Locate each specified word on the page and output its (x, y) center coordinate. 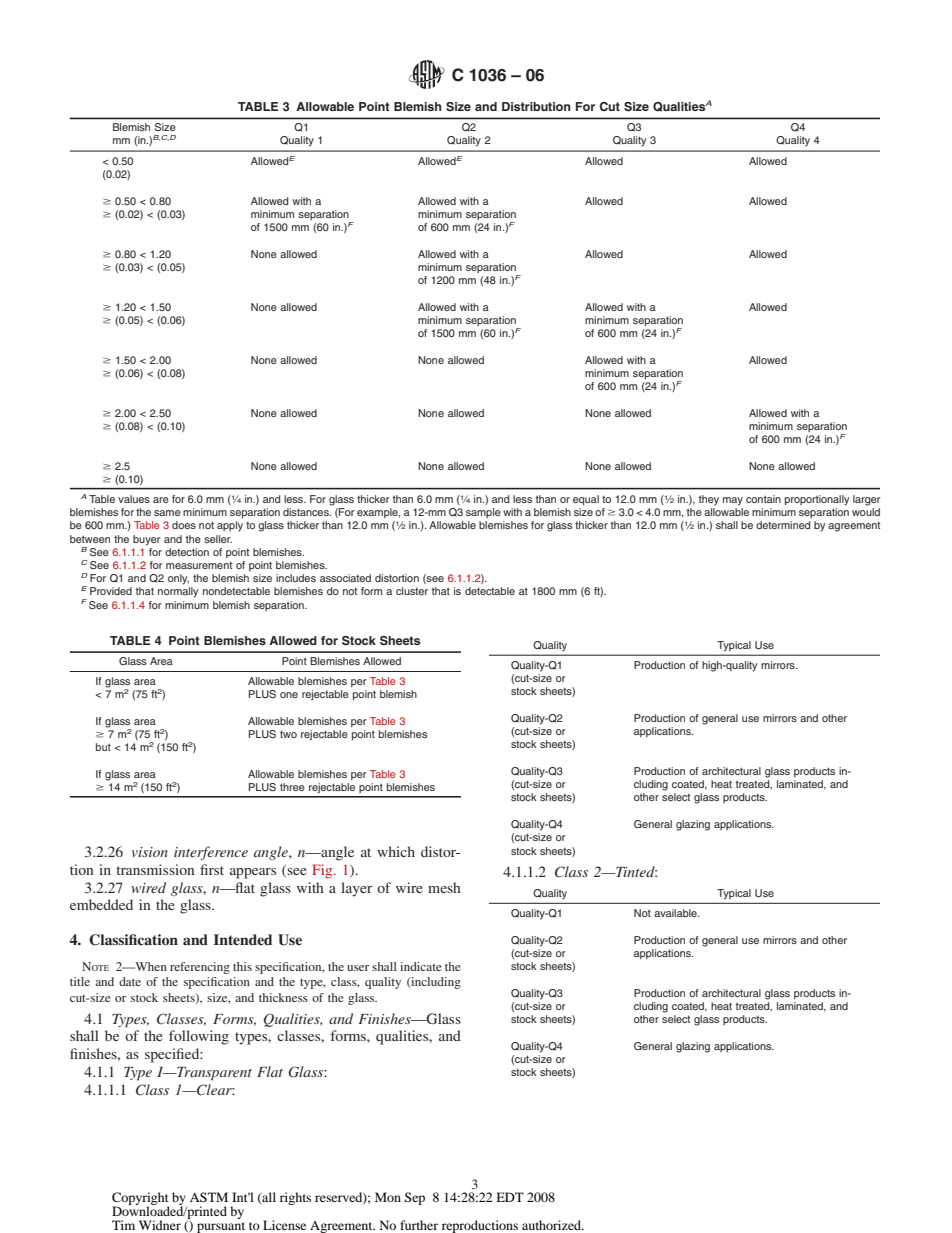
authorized (553, 1225)
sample (483, 513)
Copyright (140, 1199)
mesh (444, 887)
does (184, 525)
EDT (510, 1197)
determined (783, 525)
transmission (155, 869)
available (676, 913)
